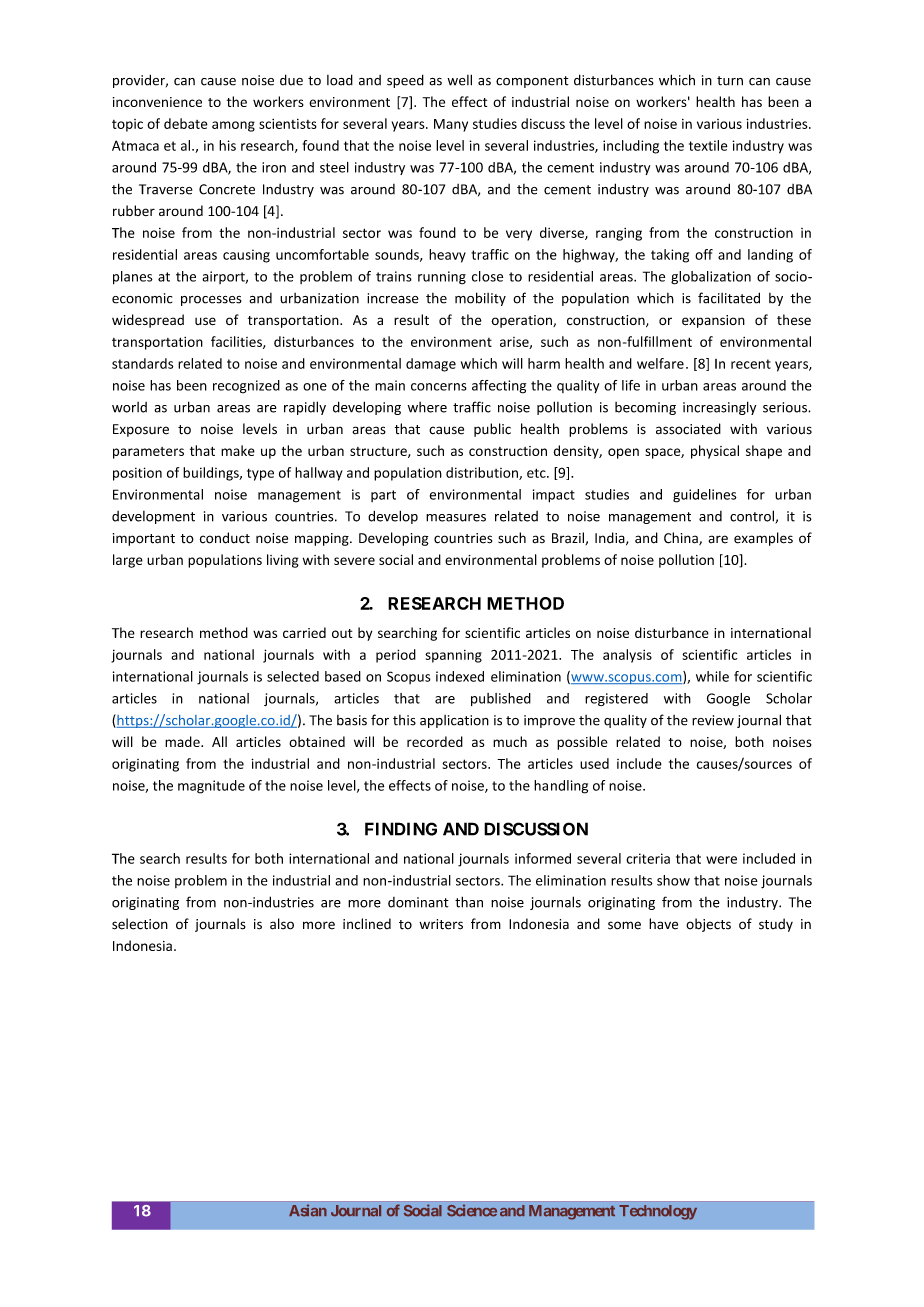 The height and width of the image is (1307, 924). What do you see at coordinates (456, 518) in the image?
I see `measures` at bounding box center [456, 518].
